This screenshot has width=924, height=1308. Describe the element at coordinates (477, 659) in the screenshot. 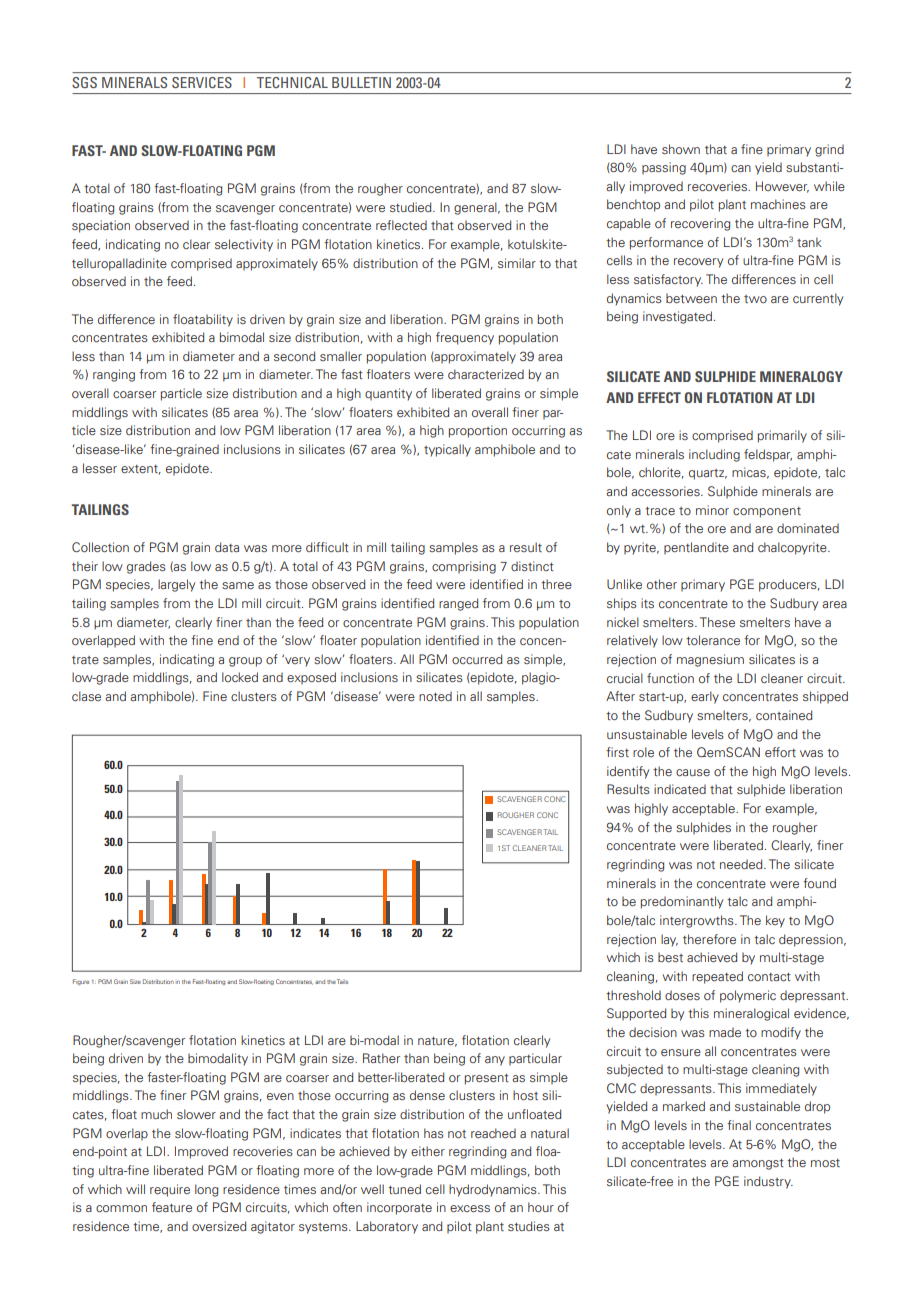

I see `occurred` at that location.
